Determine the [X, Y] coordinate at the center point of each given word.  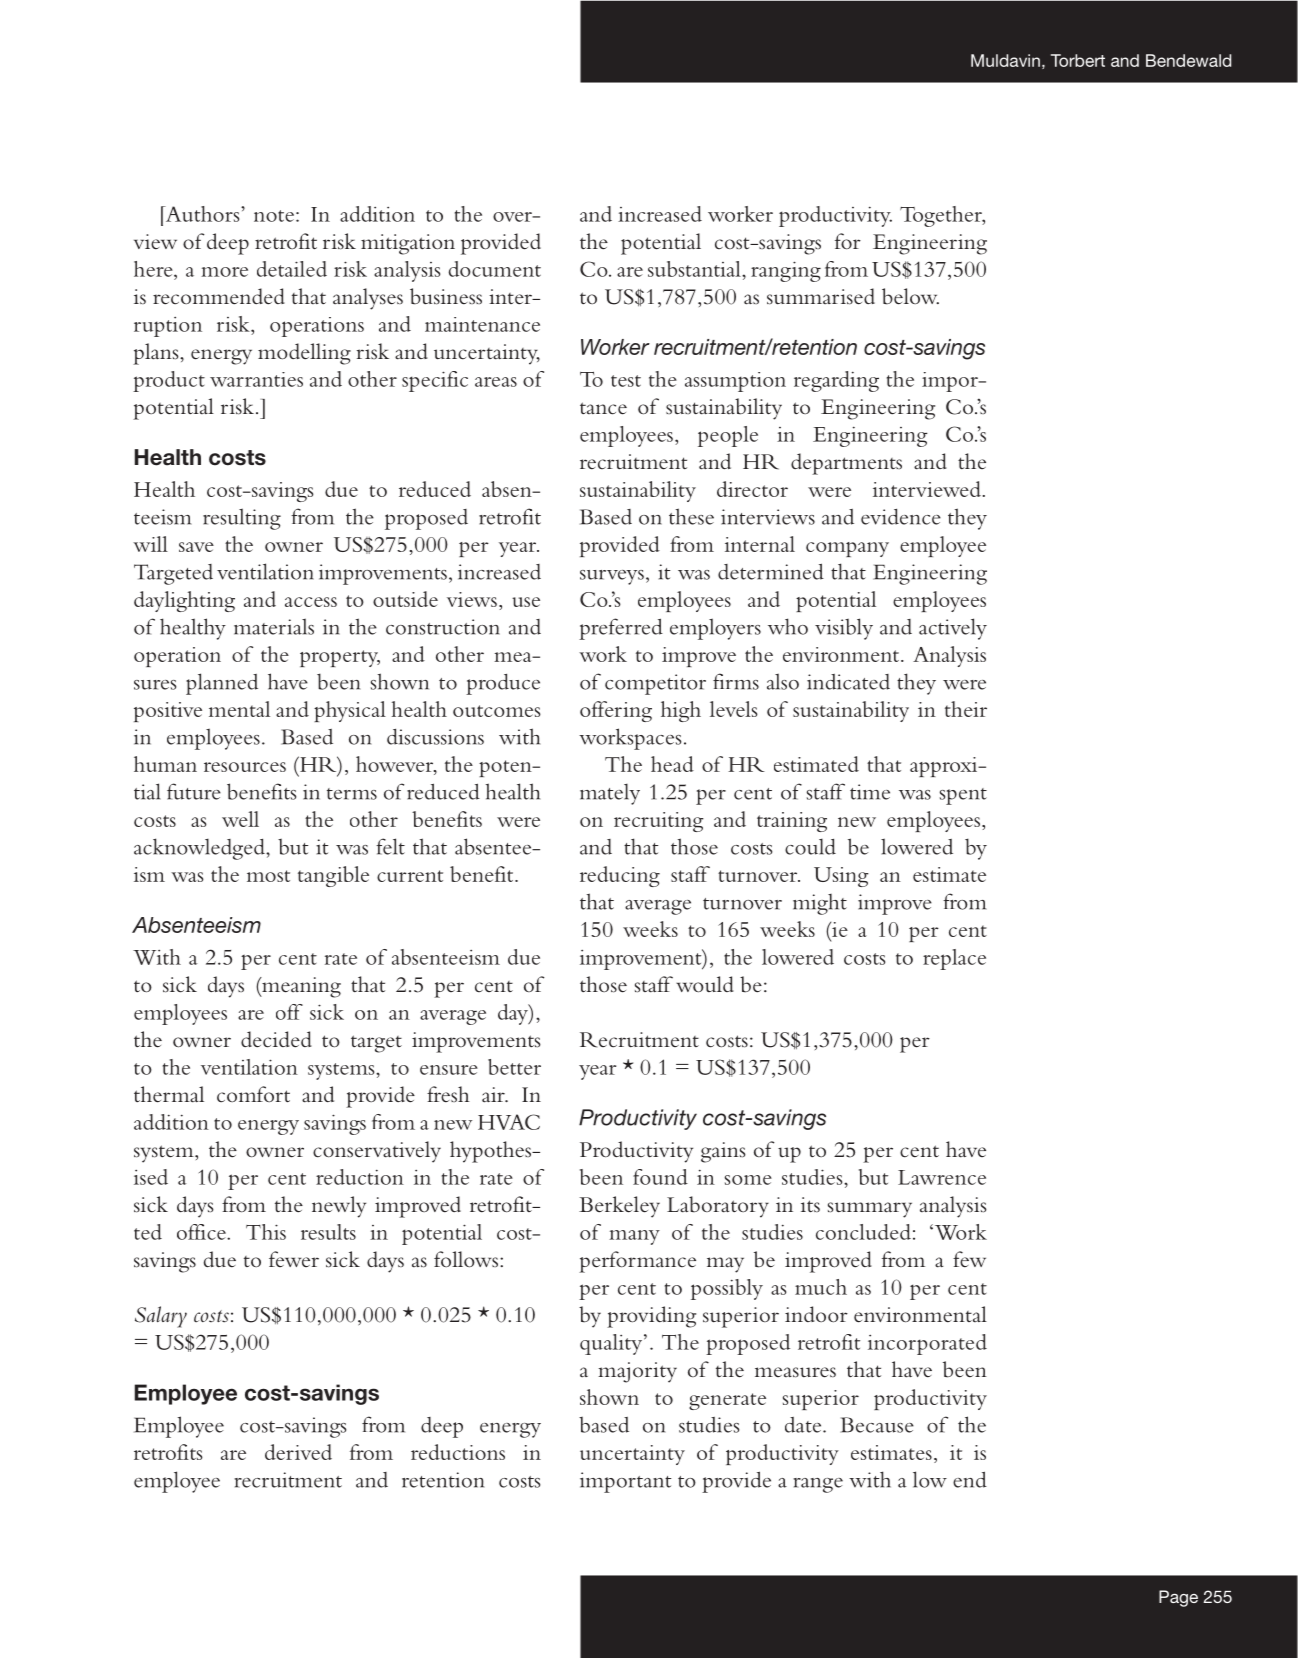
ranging [786, 271]
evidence [901, 517]
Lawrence [942, 1177]
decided [276, 1039]
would [705, 984]
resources [245, 767]
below [910, 296]
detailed [292, 269]
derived [298, 1452]
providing [651, 1317]
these [691, 516]
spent [963, 796]
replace [954, 959]
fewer [294, 1259]
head [672, 764]
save [196, 547]
